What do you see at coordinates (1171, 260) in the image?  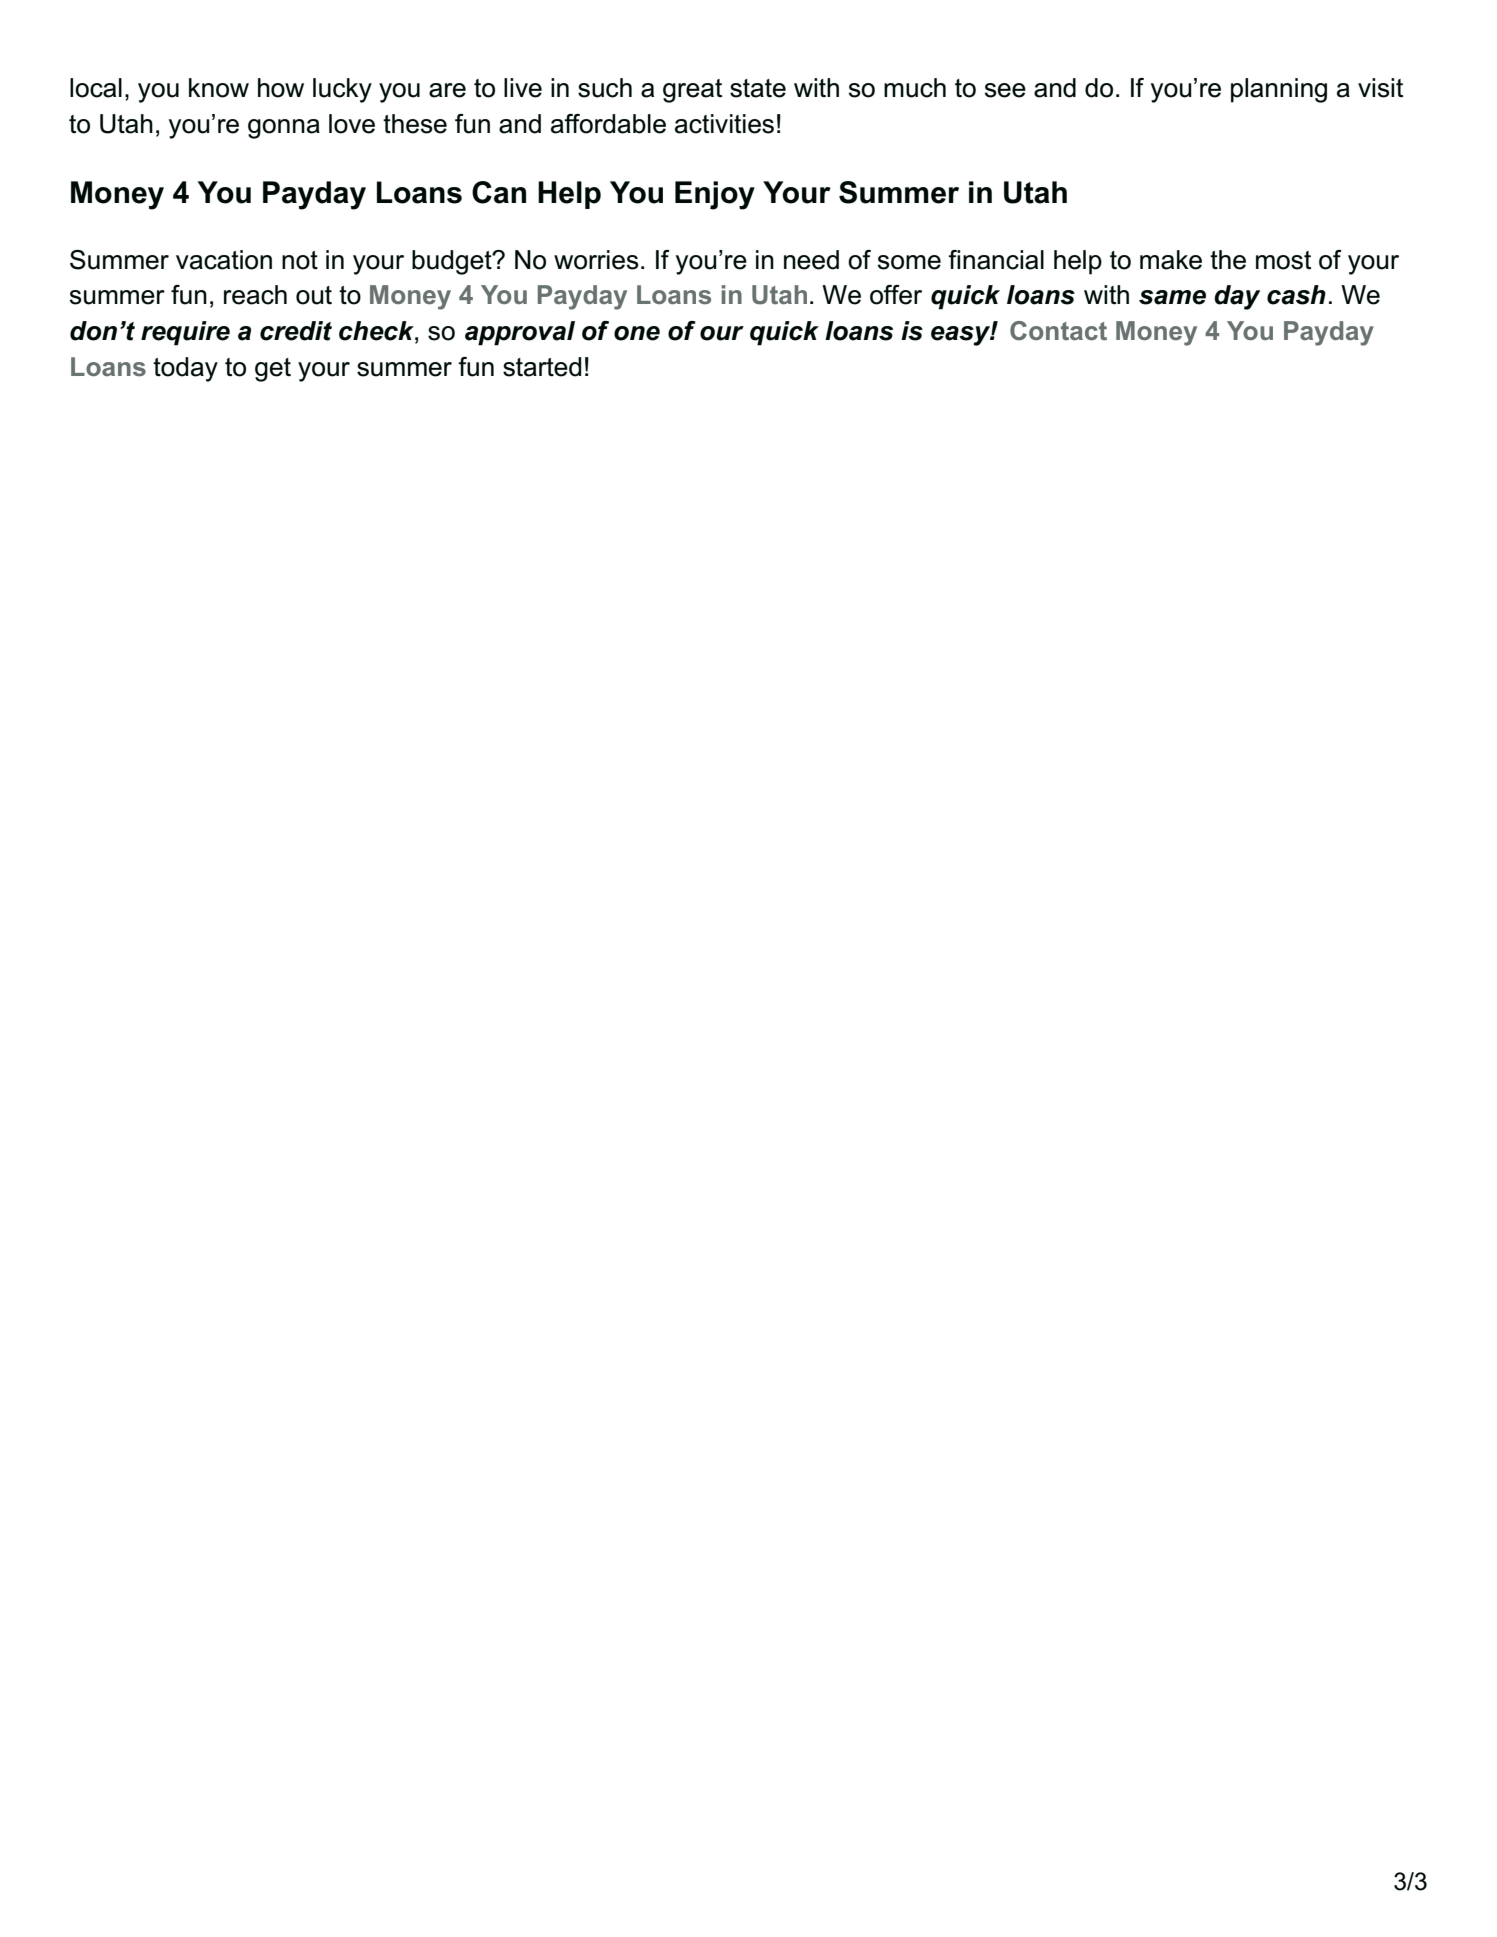 I see `make` at bounding box center [1171, 260].
